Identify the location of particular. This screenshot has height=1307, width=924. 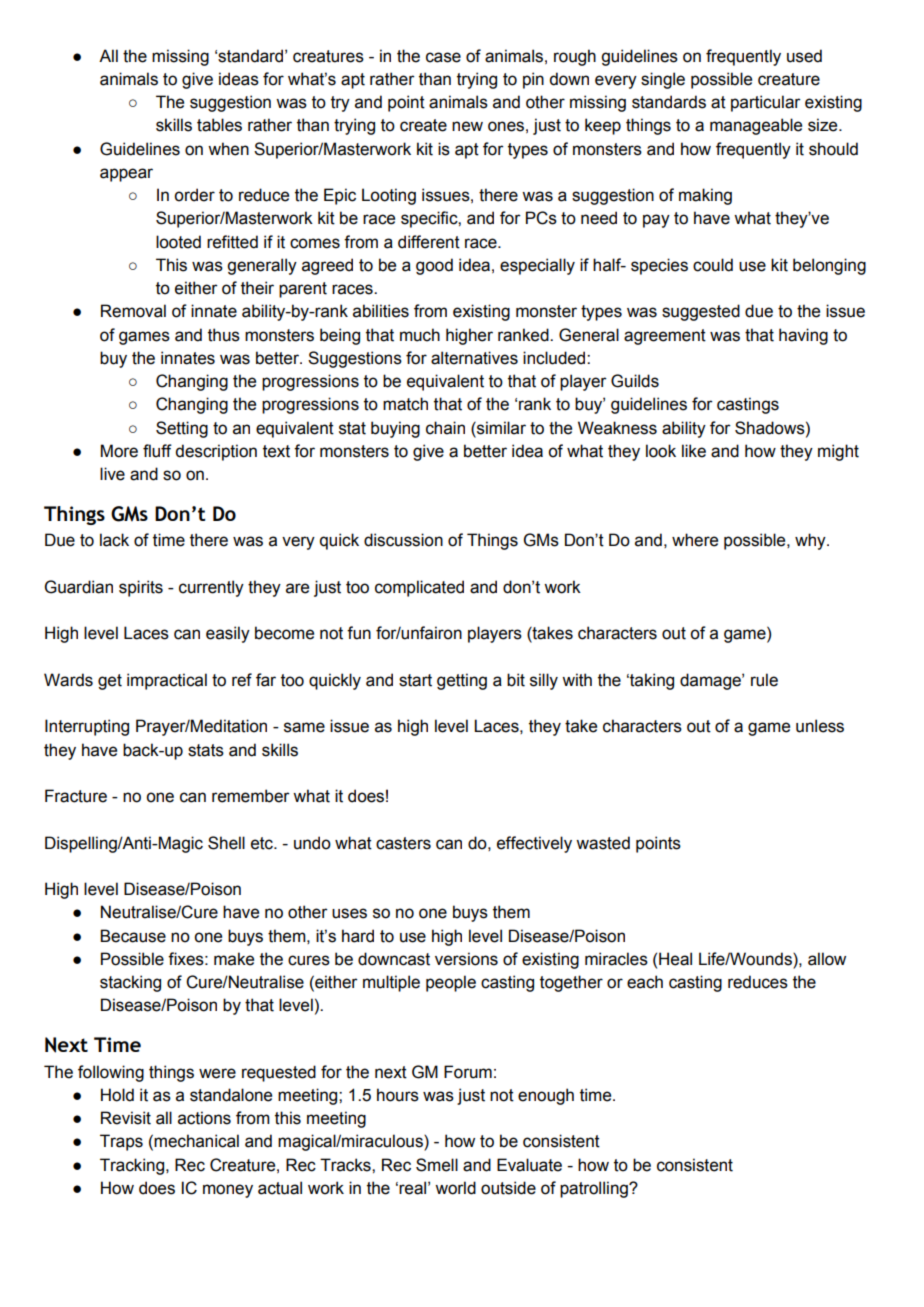
(766, 103).
